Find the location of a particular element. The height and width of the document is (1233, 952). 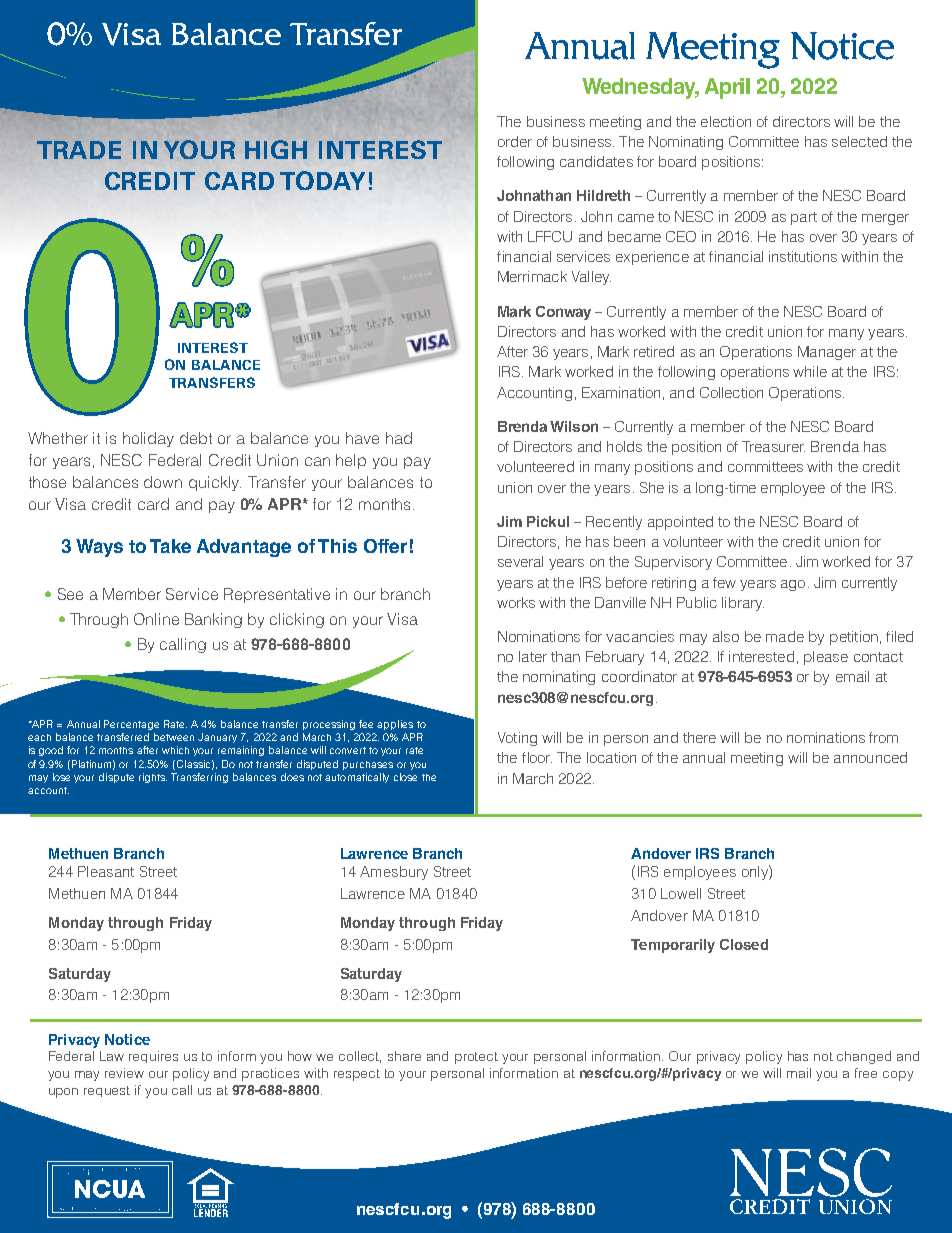

order is located at coordinates (515, 141).
